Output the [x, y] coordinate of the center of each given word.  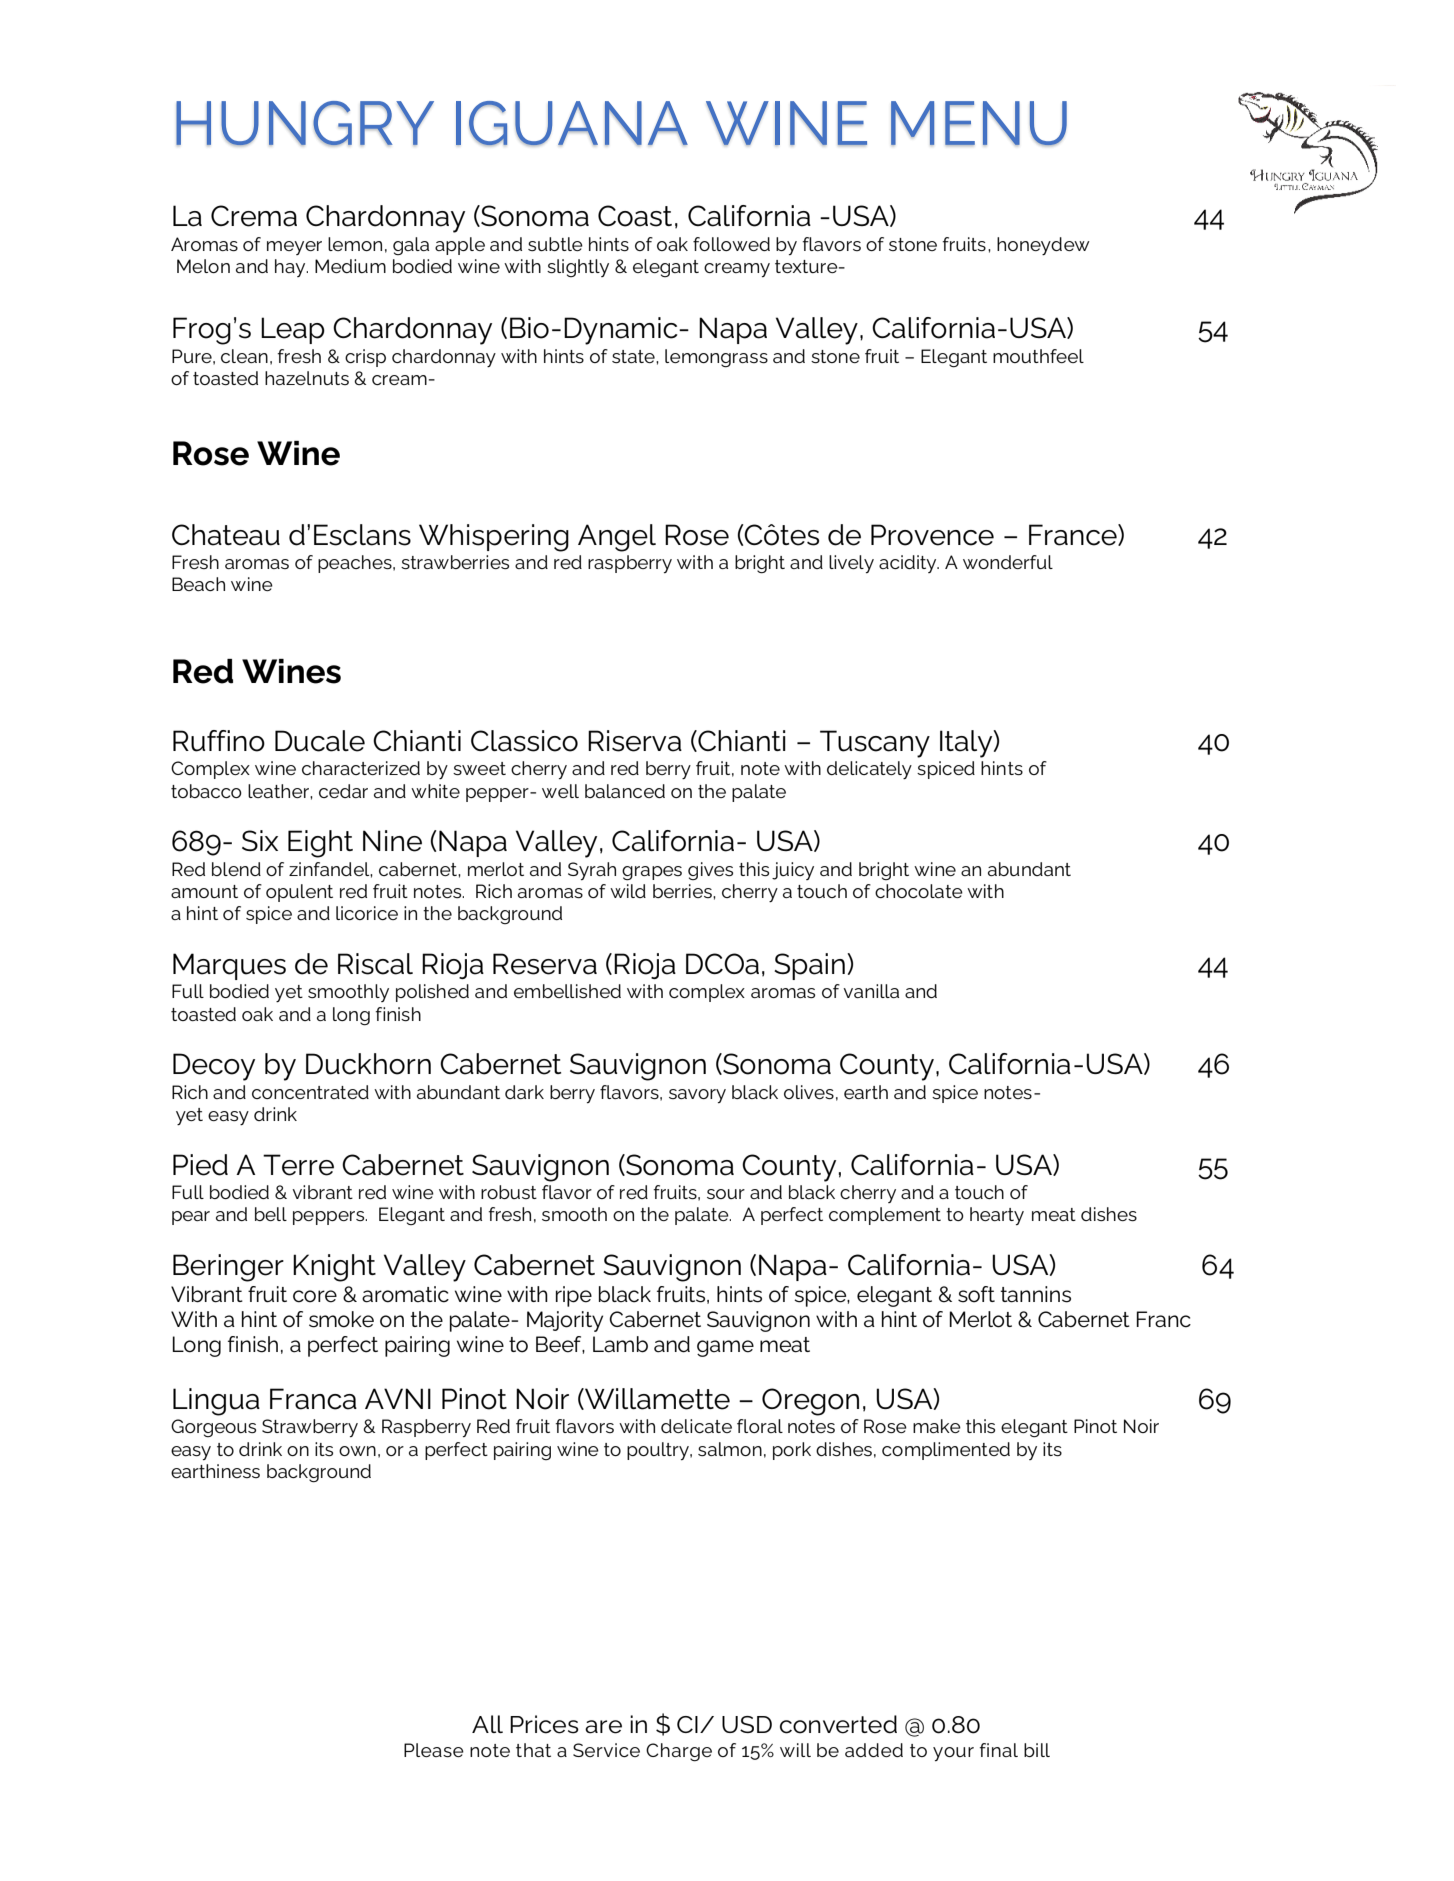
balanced [625, 791]
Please [434, 1750]
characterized [361, 768]
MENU [979, 123]
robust [509, 1192]
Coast [635, 216]
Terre [298, 1165]
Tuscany [875, 744]
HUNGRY [305, 123]
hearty [997, 1216]
